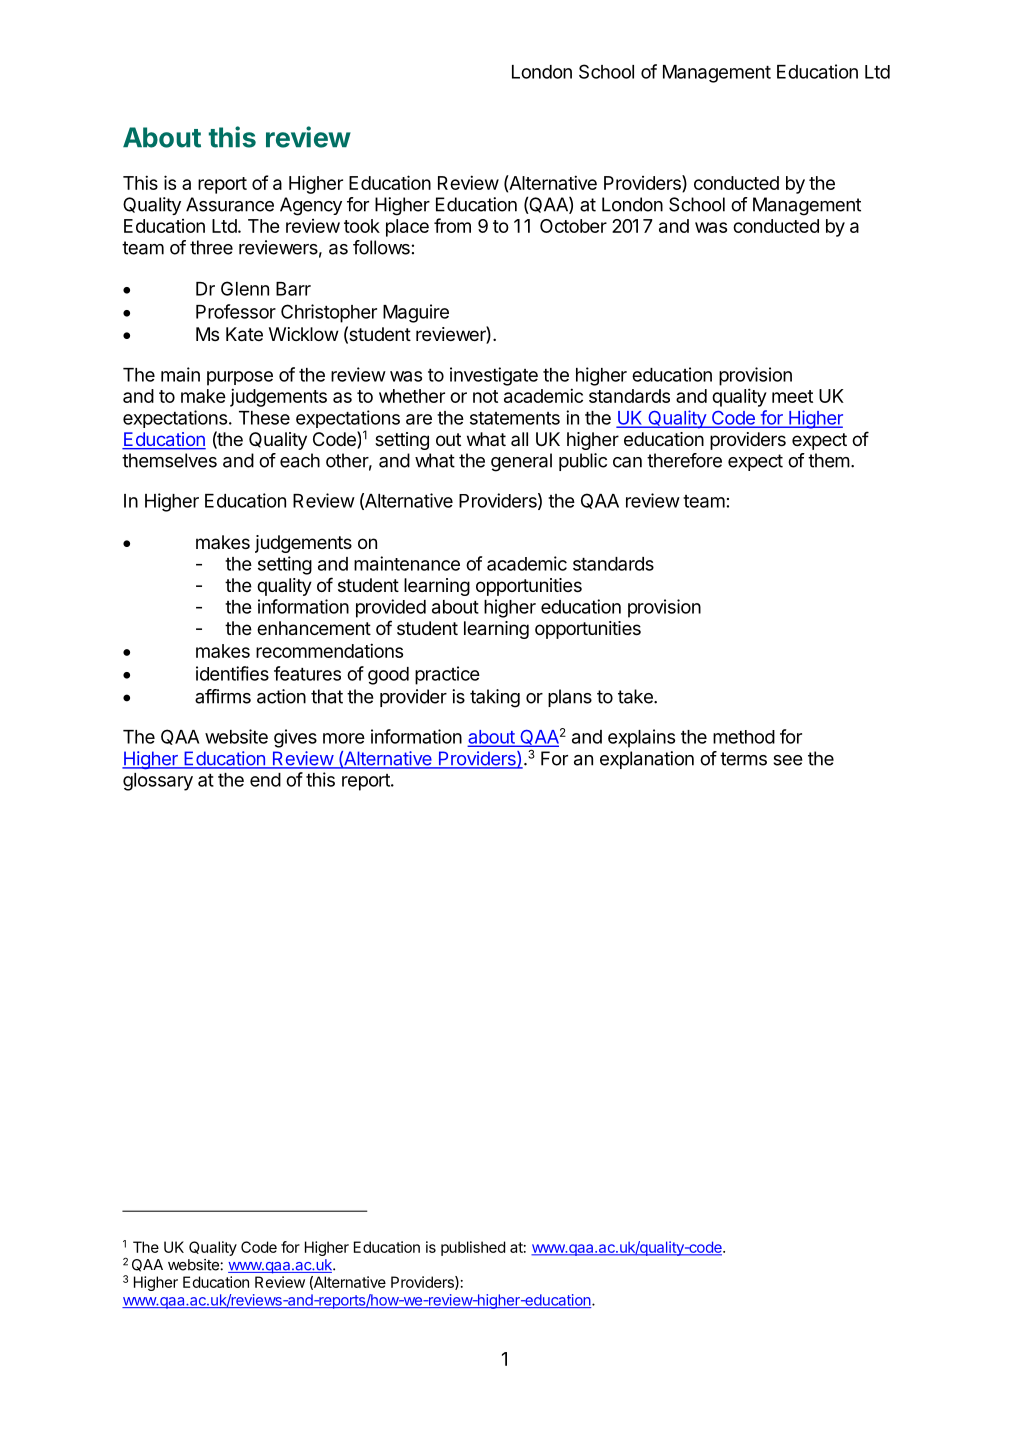 Image resolution: width=1012 pixels, height=1431 pixels. Describe the element at coordinates (391, 608) in the screenshot. I see `provided` at that location.
